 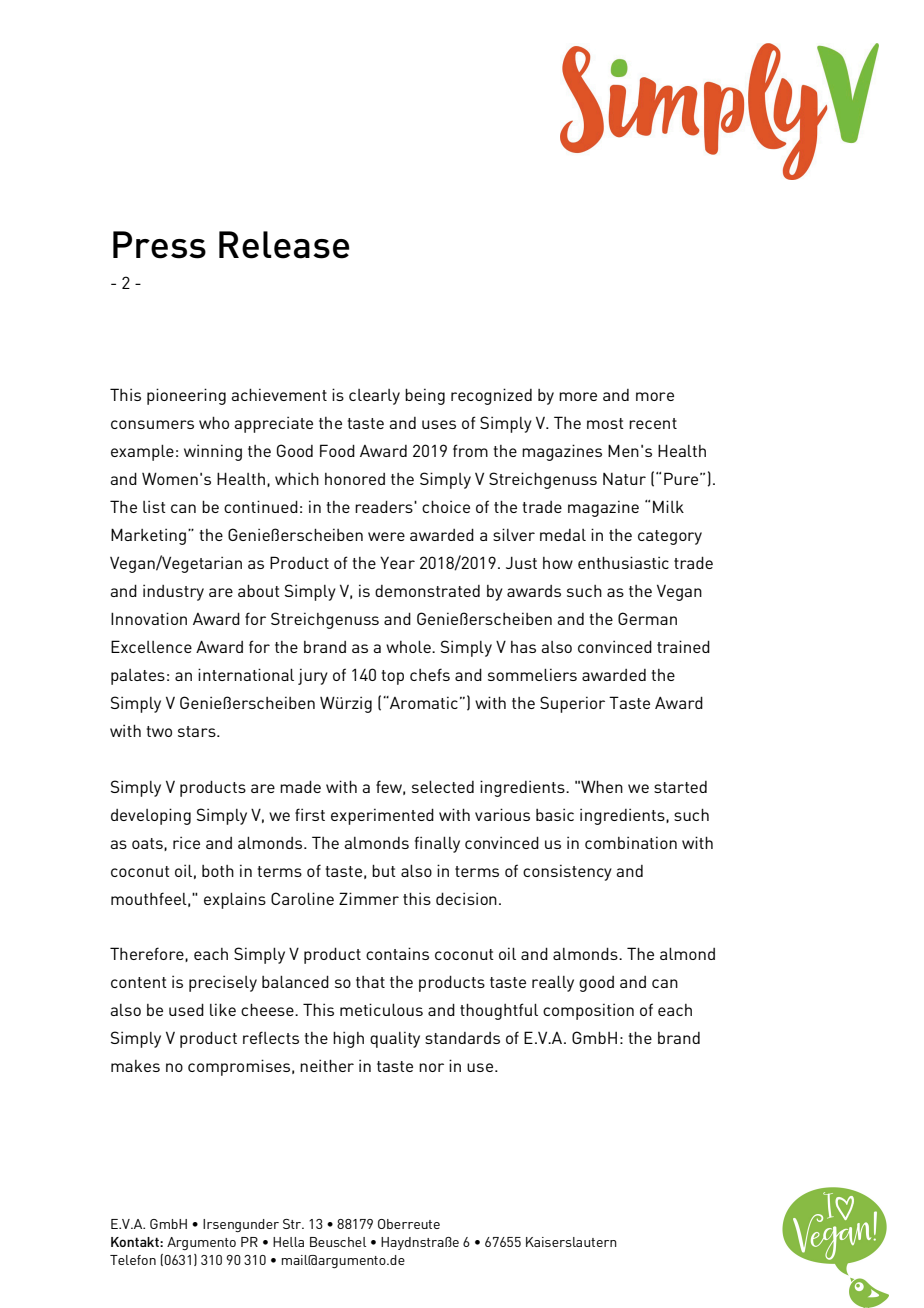 I want to click on Release, so click(x=284, y=245).
